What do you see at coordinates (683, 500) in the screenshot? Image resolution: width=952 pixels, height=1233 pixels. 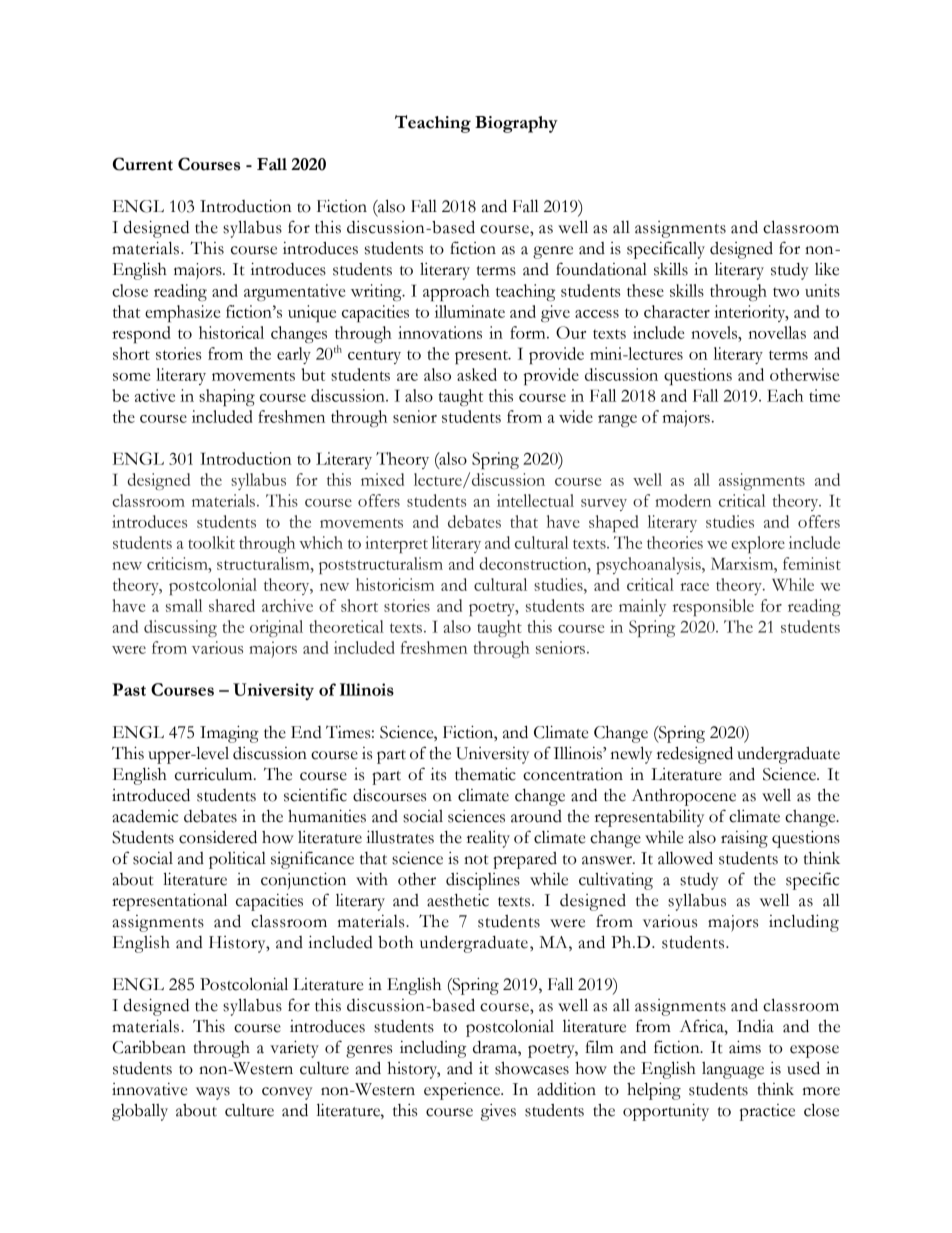 I see `modern` at bounding box center [683, 500].
